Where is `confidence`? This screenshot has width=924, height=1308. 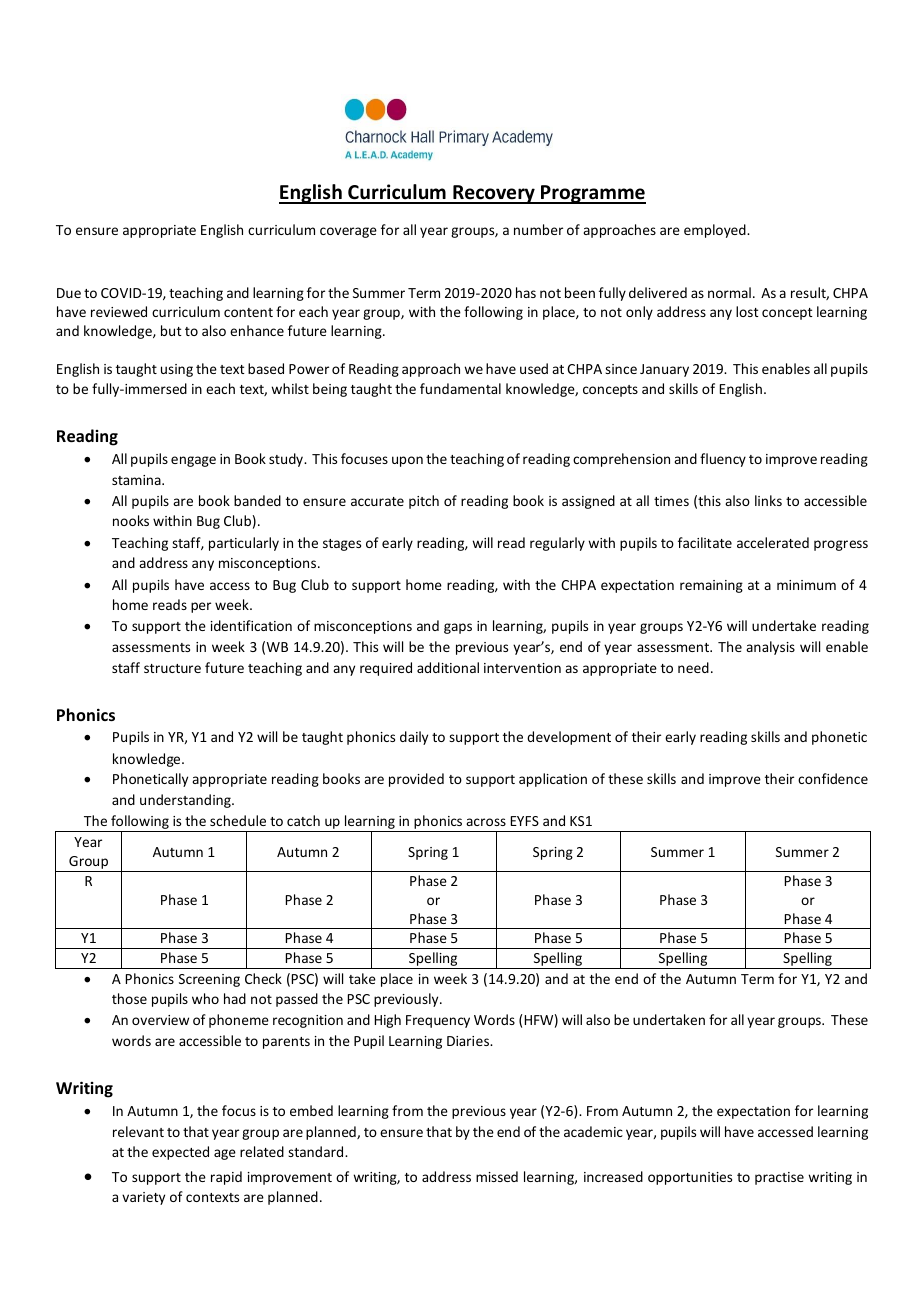 confidence is located at coordinates (833, 778).
